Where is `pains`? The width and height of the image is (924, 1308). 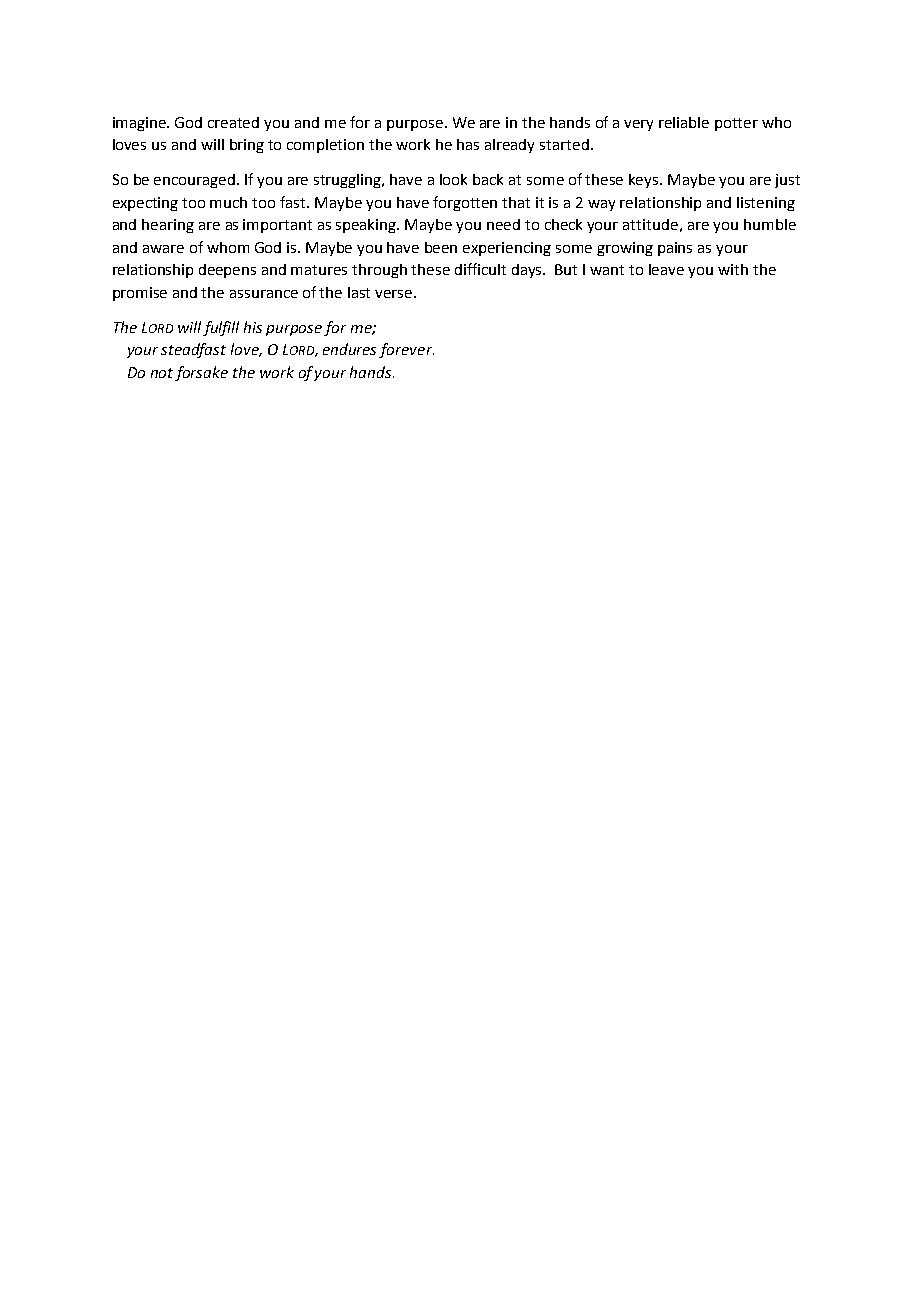 pains is located at coordinates (675, 249).
